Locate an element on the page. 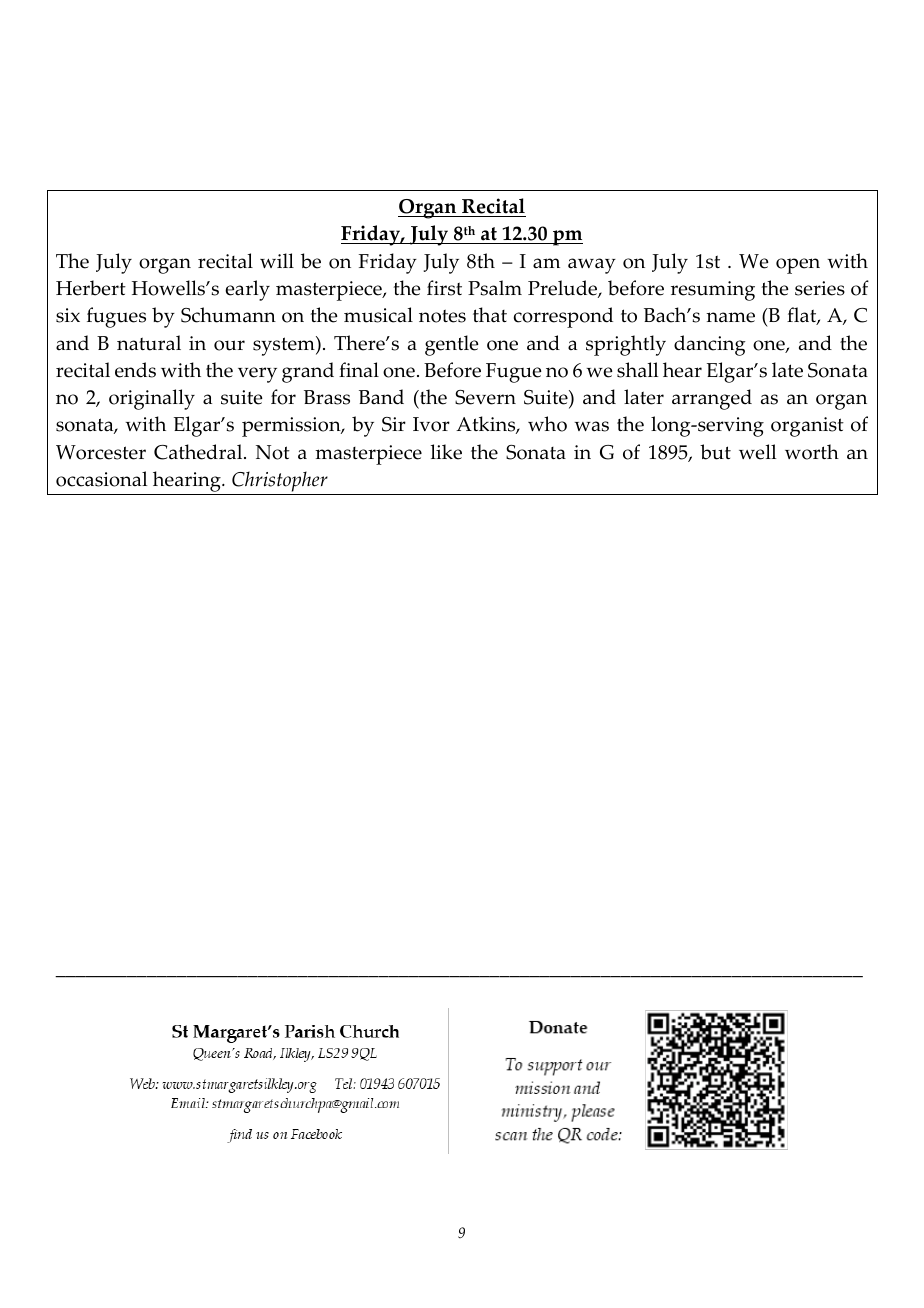  shall is located at coordinates (637, 370).
